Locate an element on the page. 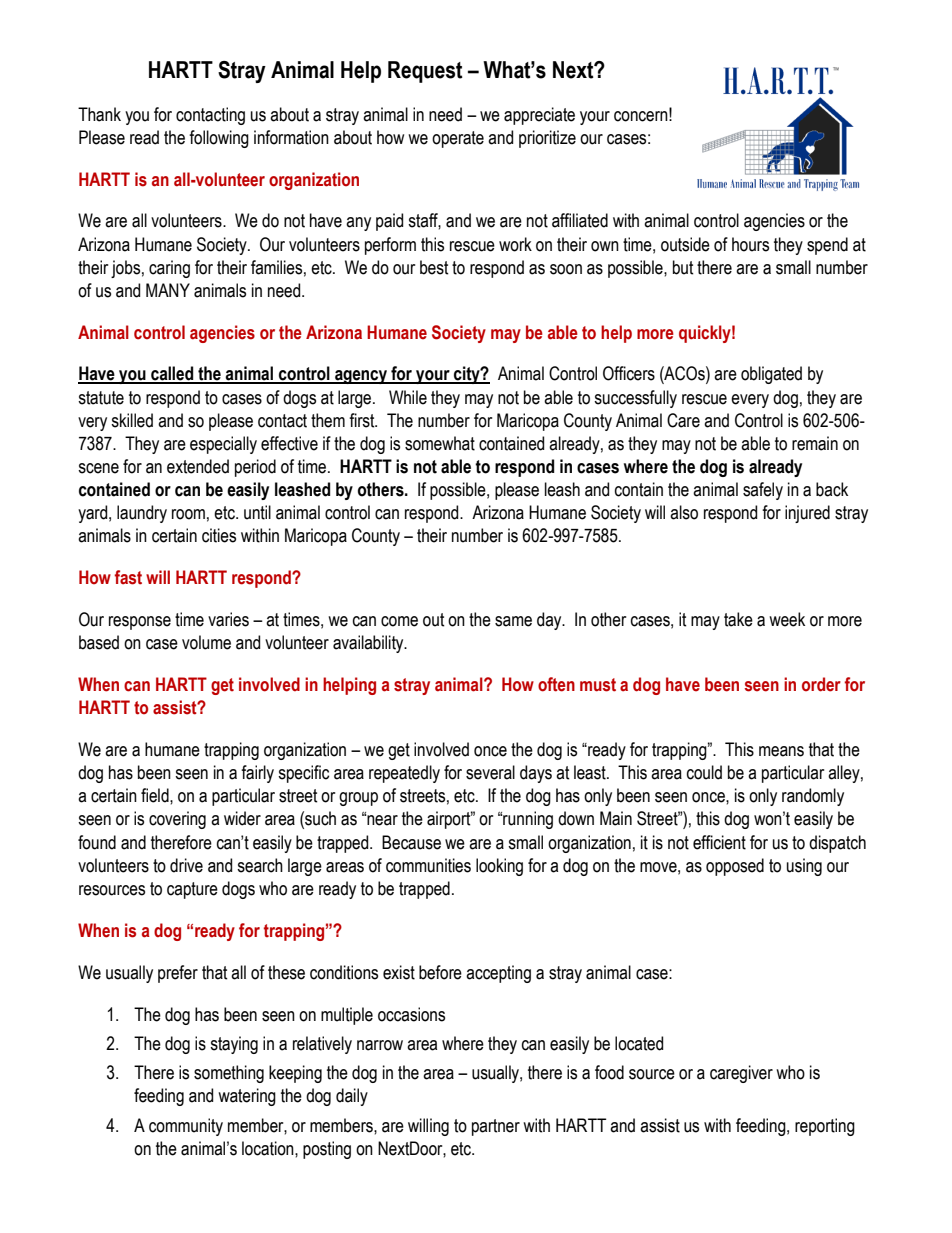  same is located at coordinates (513, 621).
